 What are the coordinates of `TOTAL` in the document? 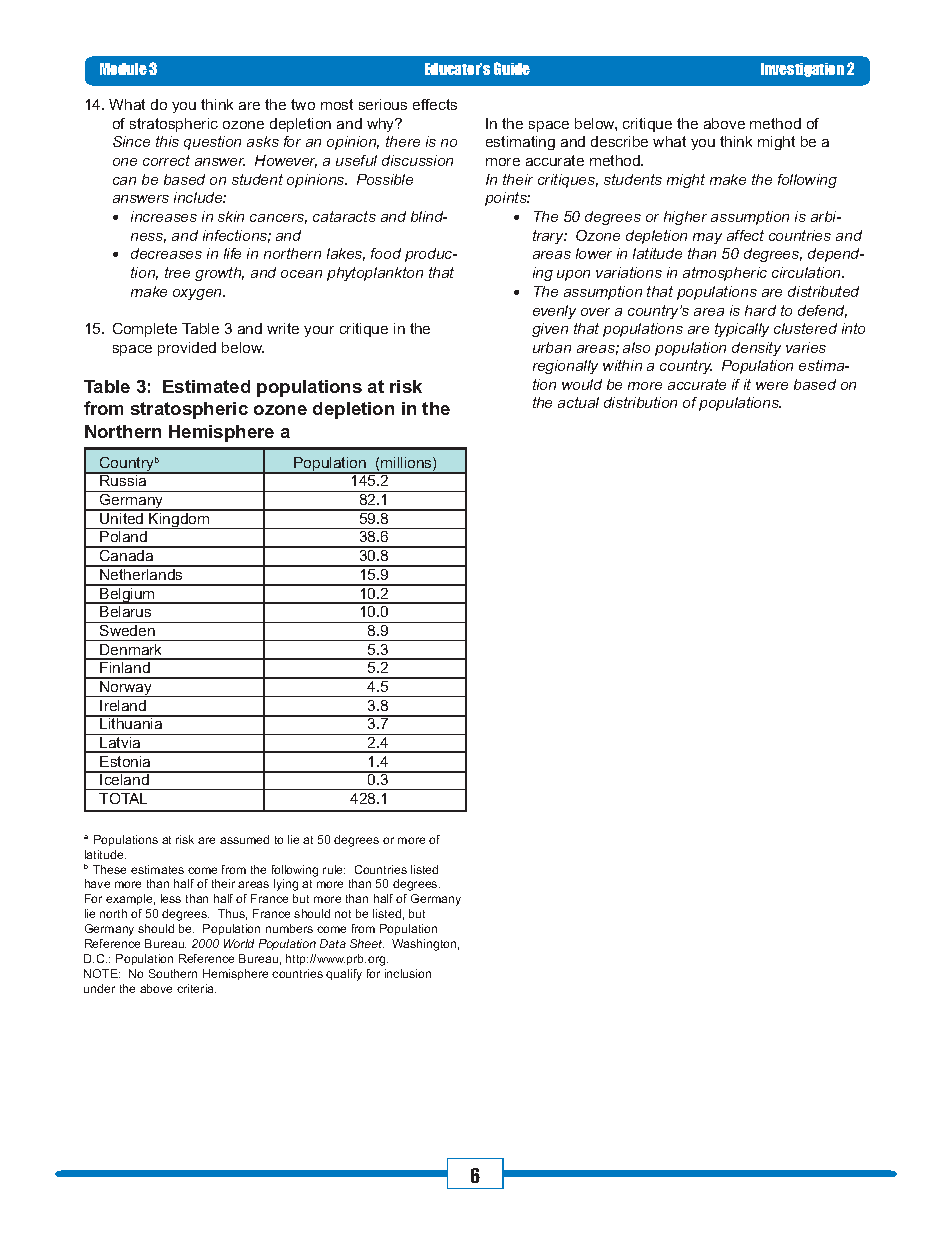 It's located at (123, 798).
